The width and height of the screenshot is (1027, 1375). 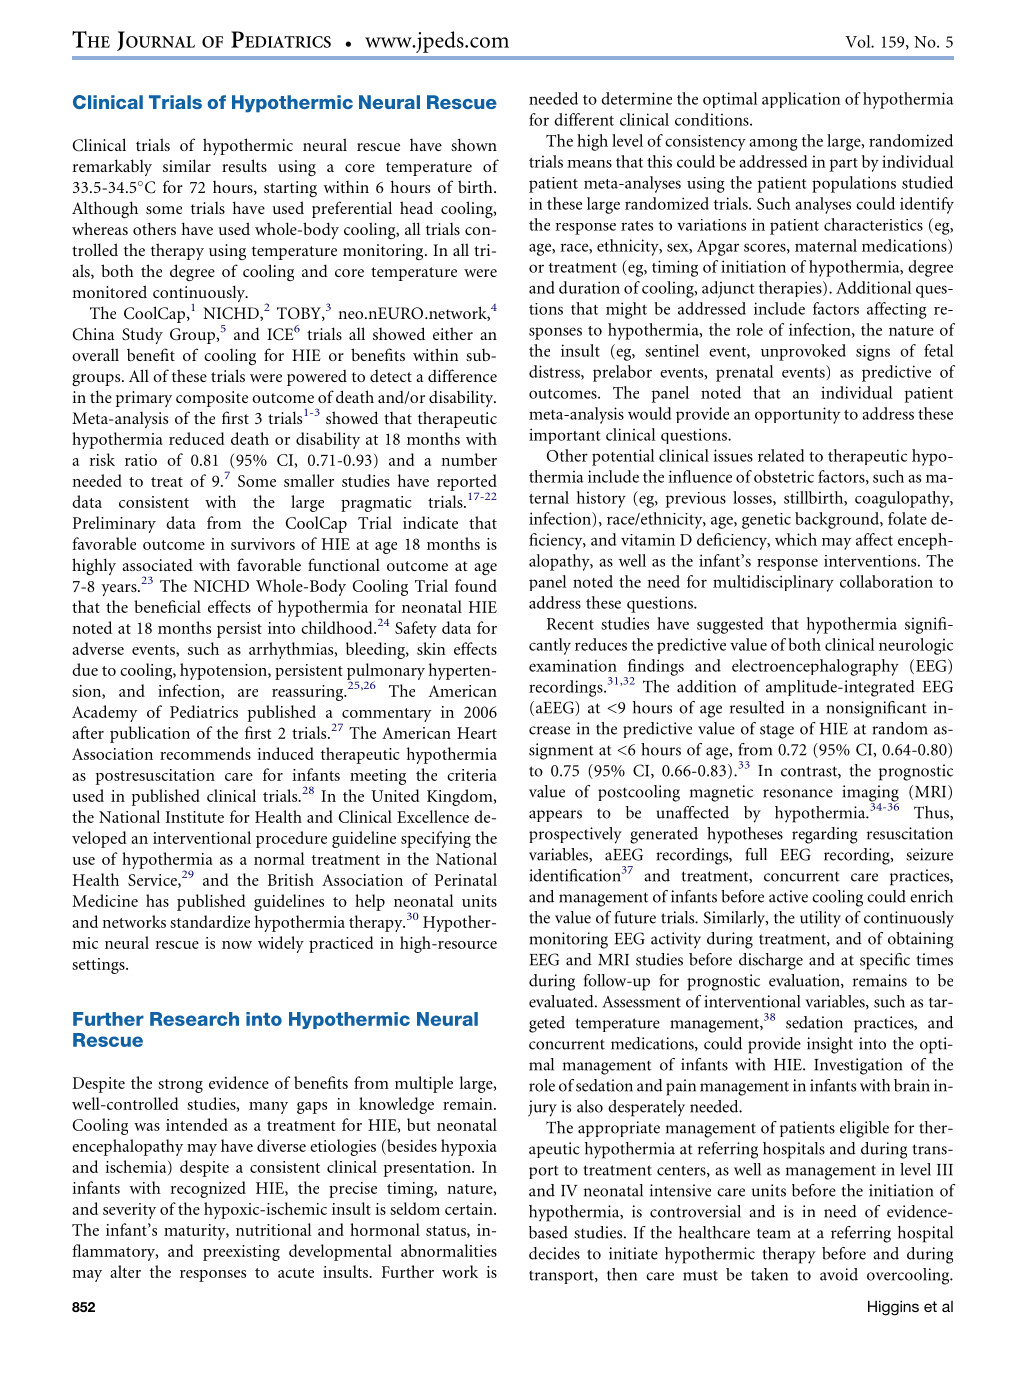 What do you see at coordinates (466, 879) in the screenshot?
I see `Perinatal` at bounding box center [466, 879].
